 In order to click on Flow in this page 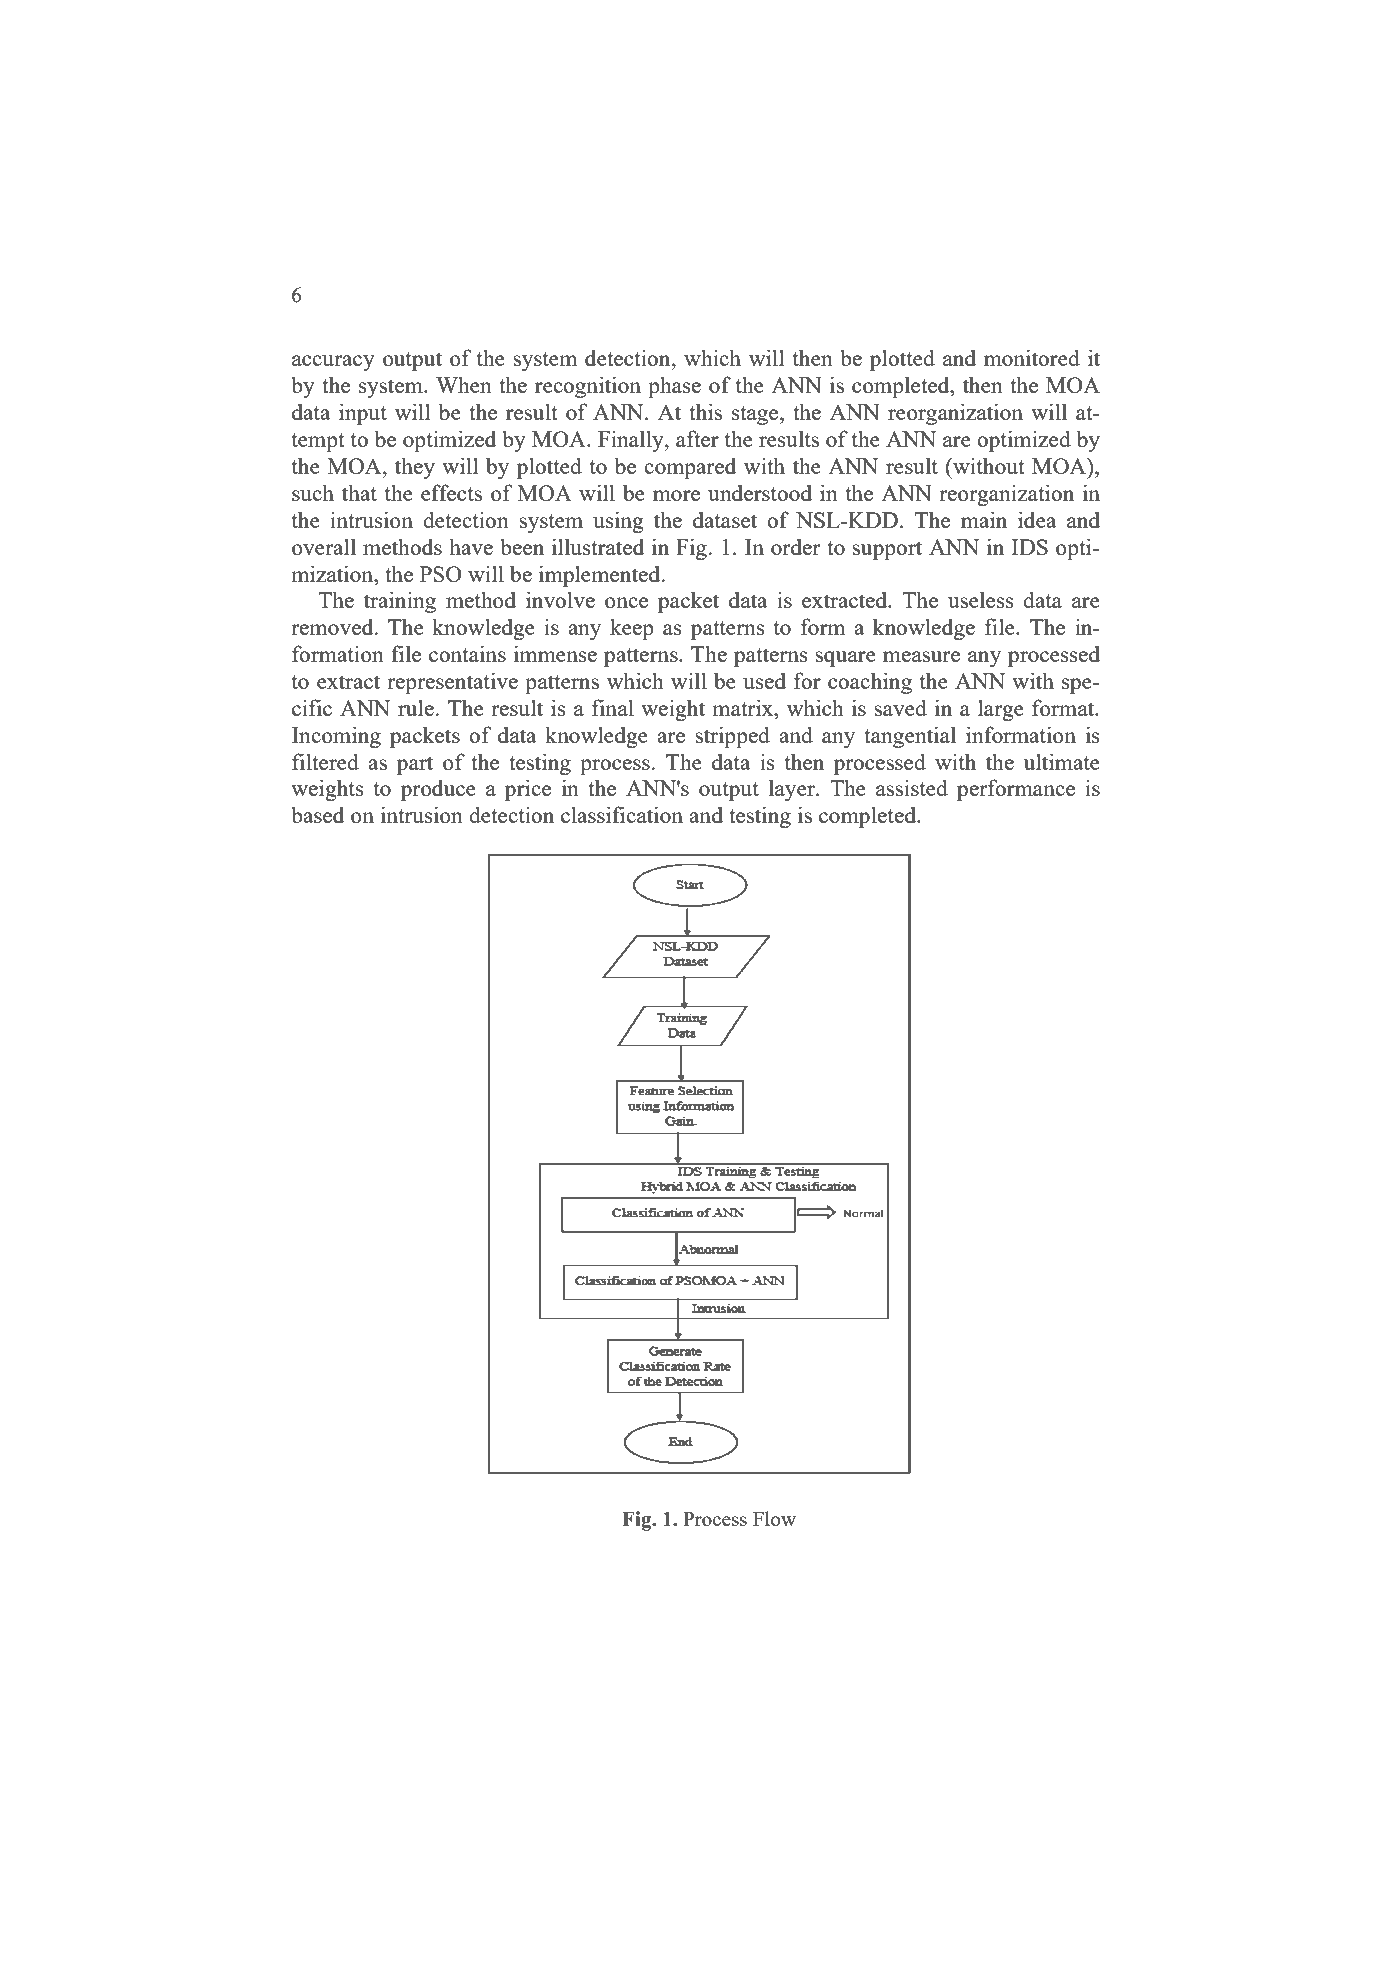, I will do `click(774, 1518)`.
